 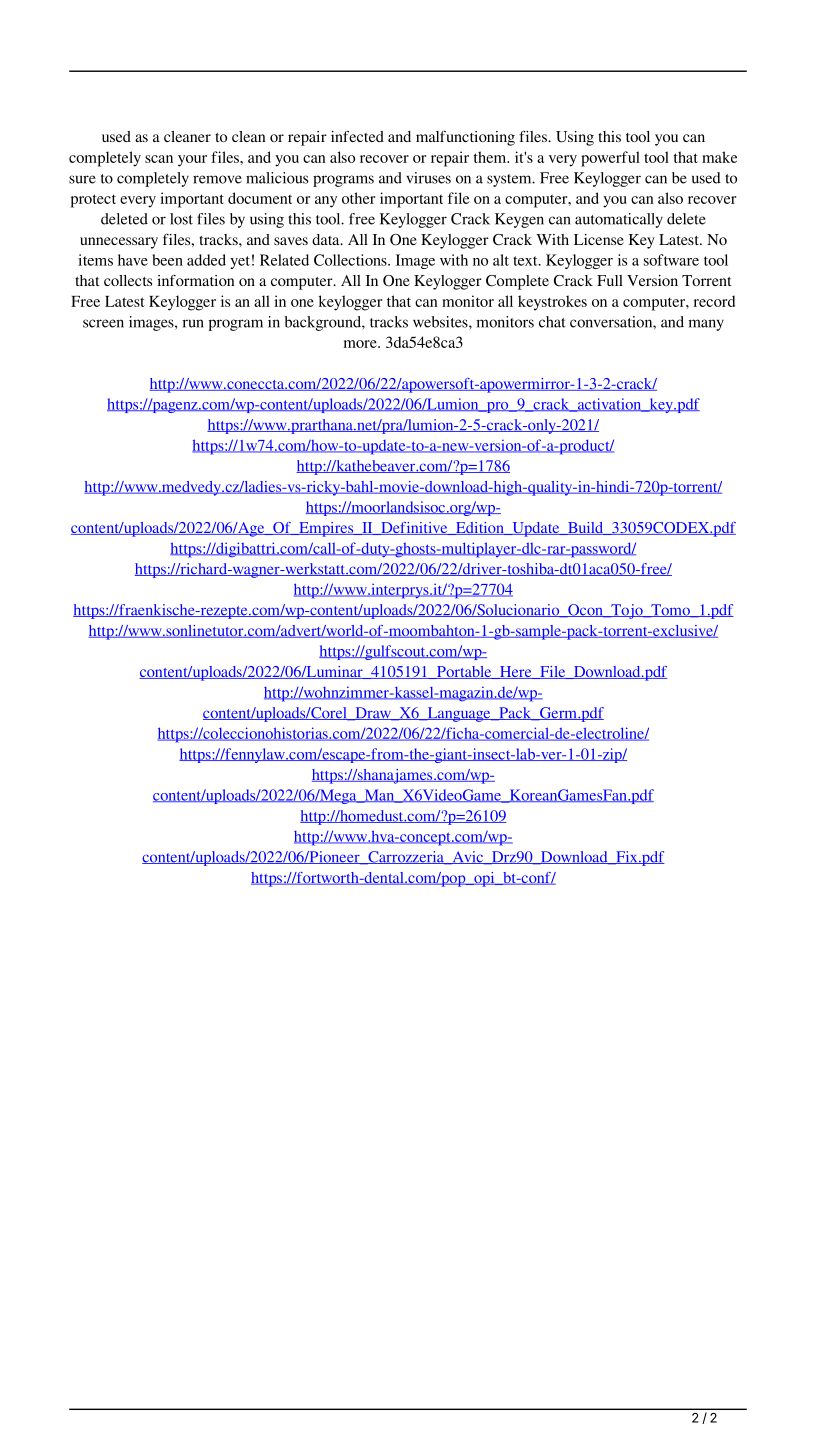 What do you see at coordinates (357, 136) in the screenshot?
I see `infected` at bounding box center [357, 136].
